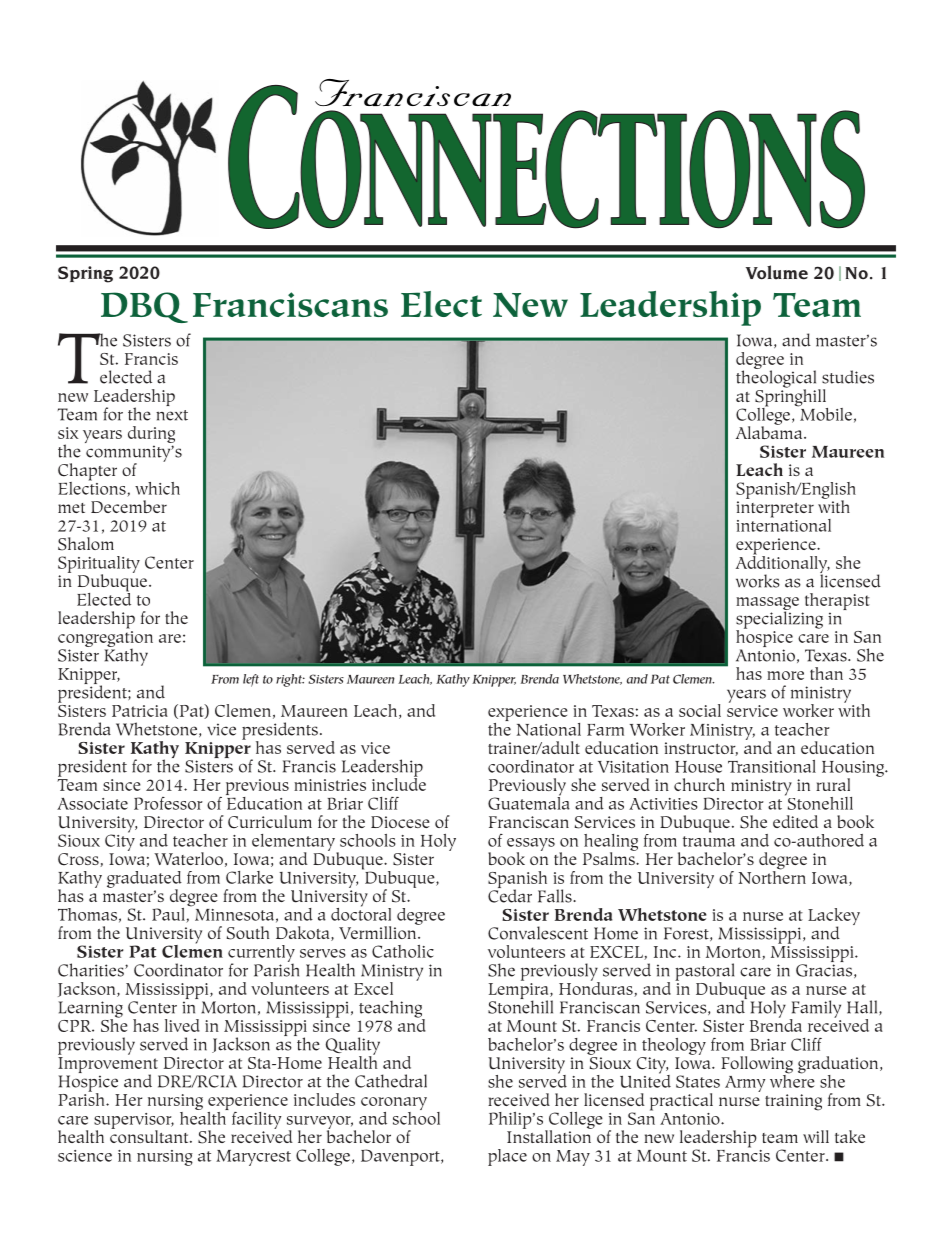 The image size is (952, 1233). I want to click on Volume, so click(777, 272).
